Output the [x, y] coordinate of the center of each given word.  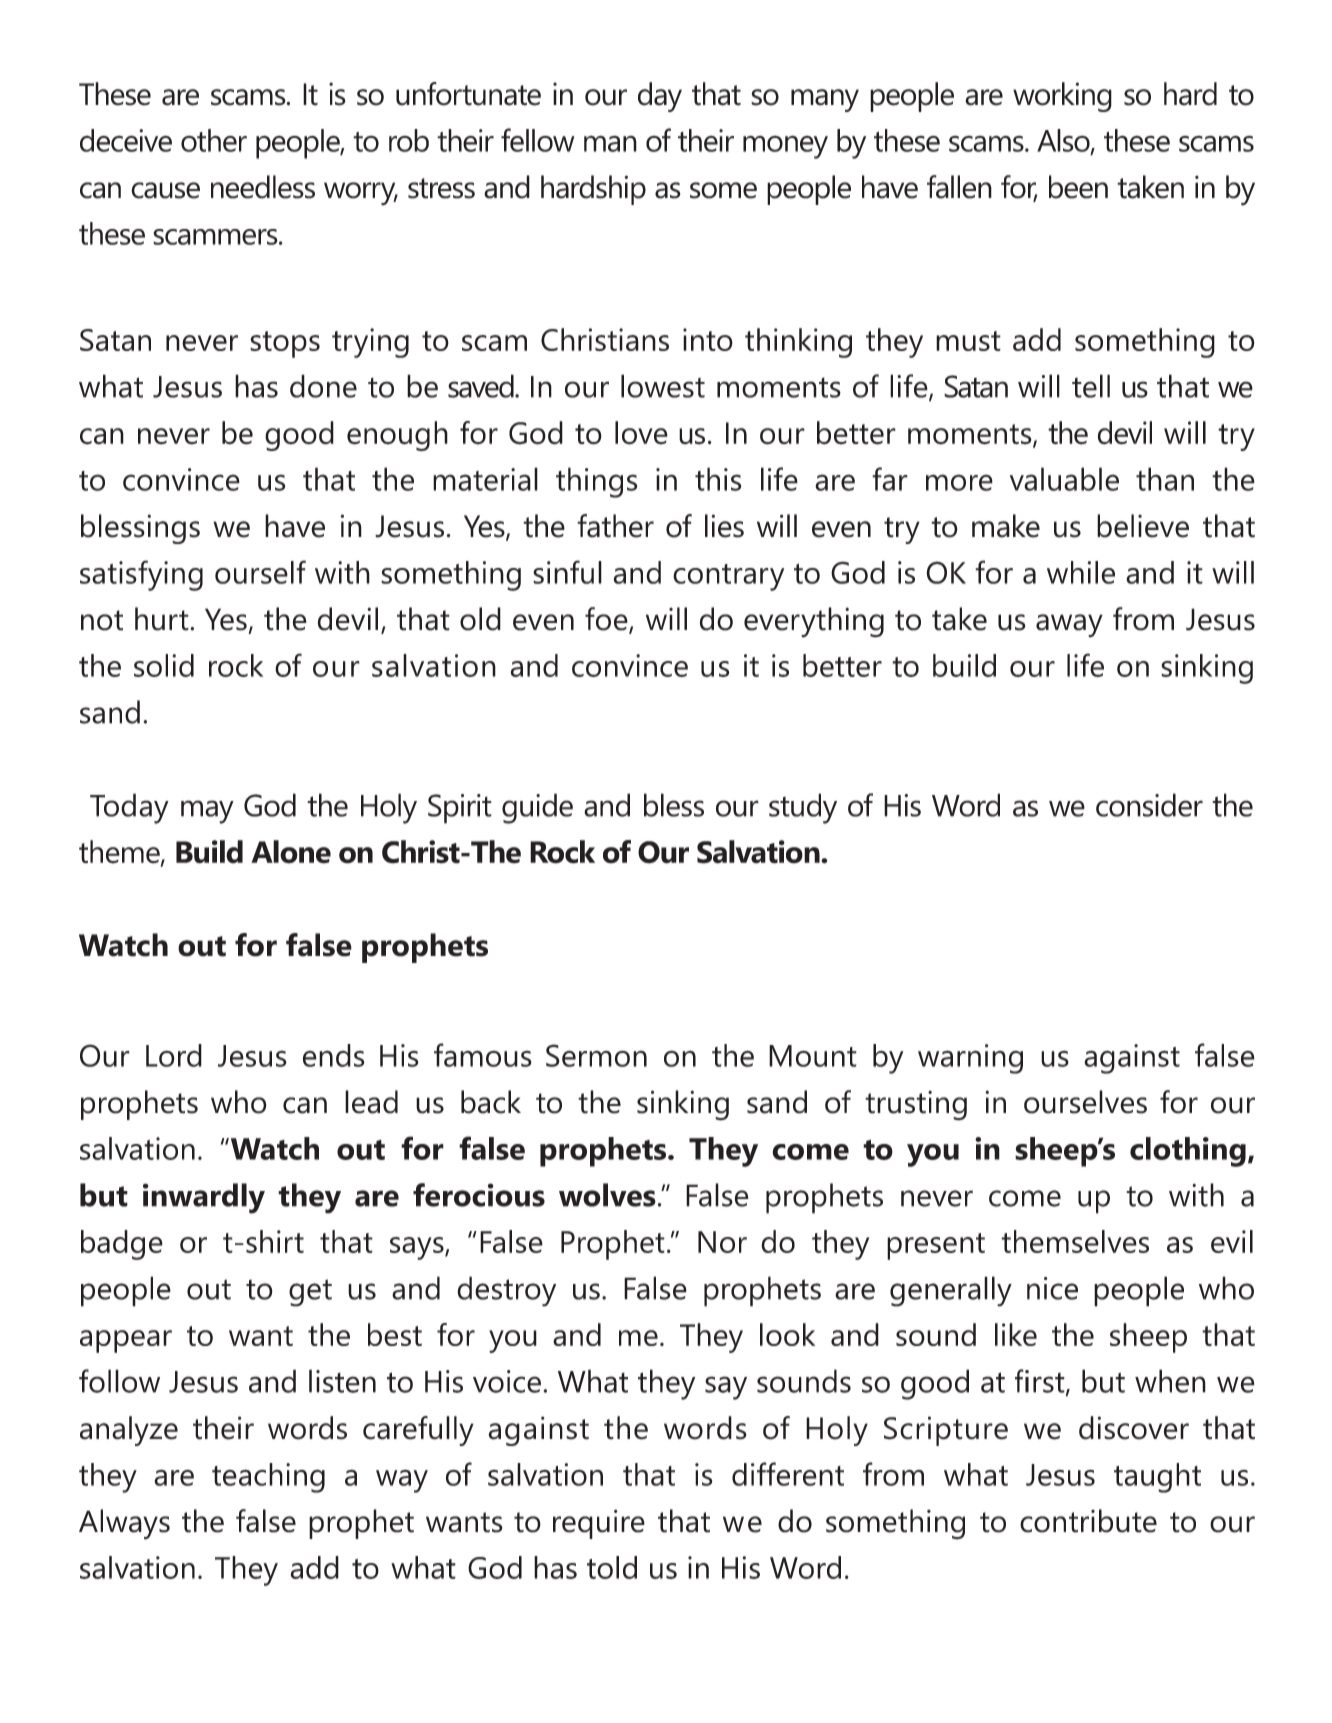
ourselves [1085, 1102]
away [1069, 626]
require [599, 1524]
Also [1064, 141]
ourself [260, 572]
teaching [268, 1478]
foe [607, 620]
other [214, 140]
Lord [174, 1055]
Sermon [596, 1055]
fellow [537, 140]
